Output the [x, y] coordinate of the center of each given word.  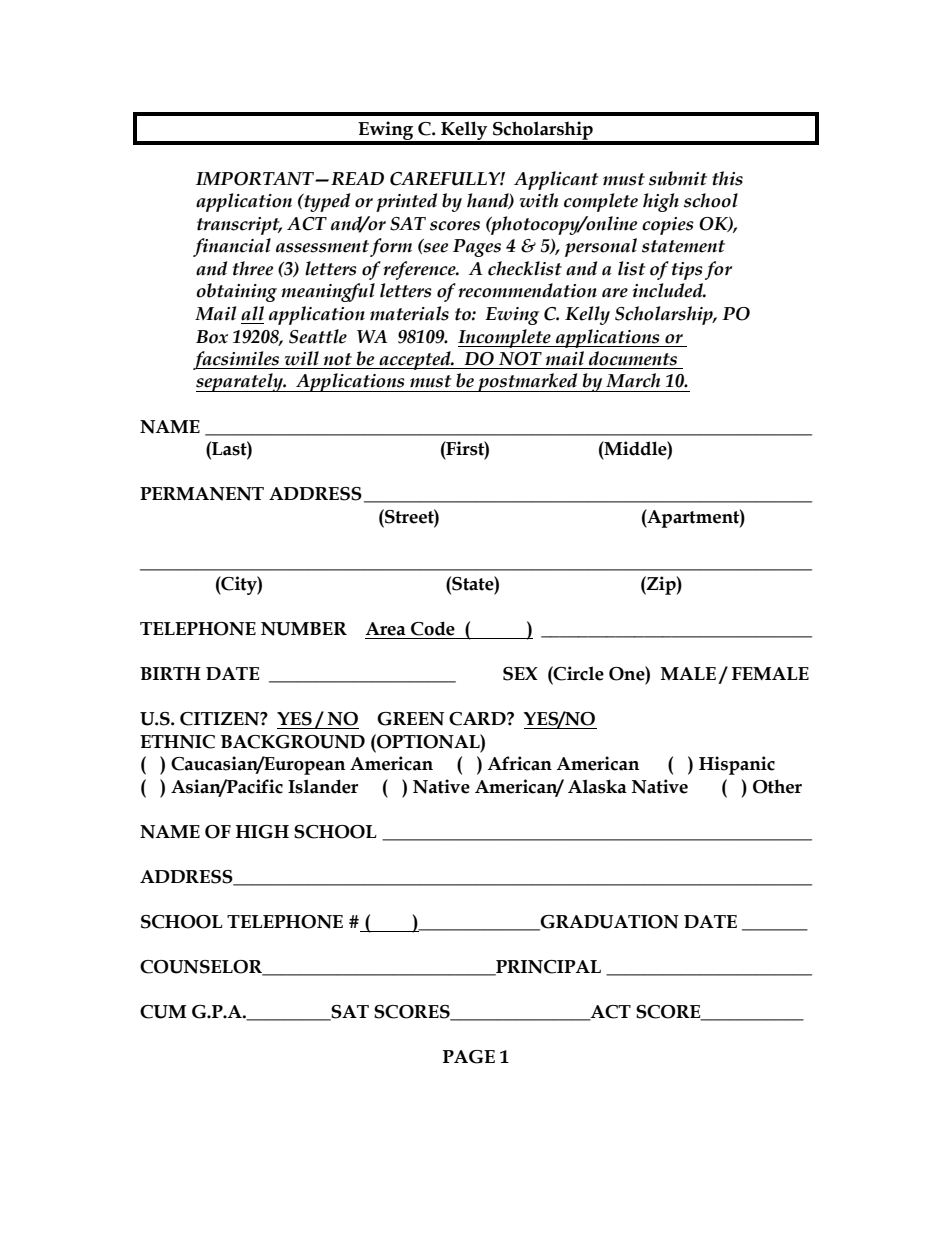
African [520, 763]
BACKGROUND [293, 742]
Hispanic [737, 765]
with [538, 200]
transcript [239, 226]
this [727, 178]
